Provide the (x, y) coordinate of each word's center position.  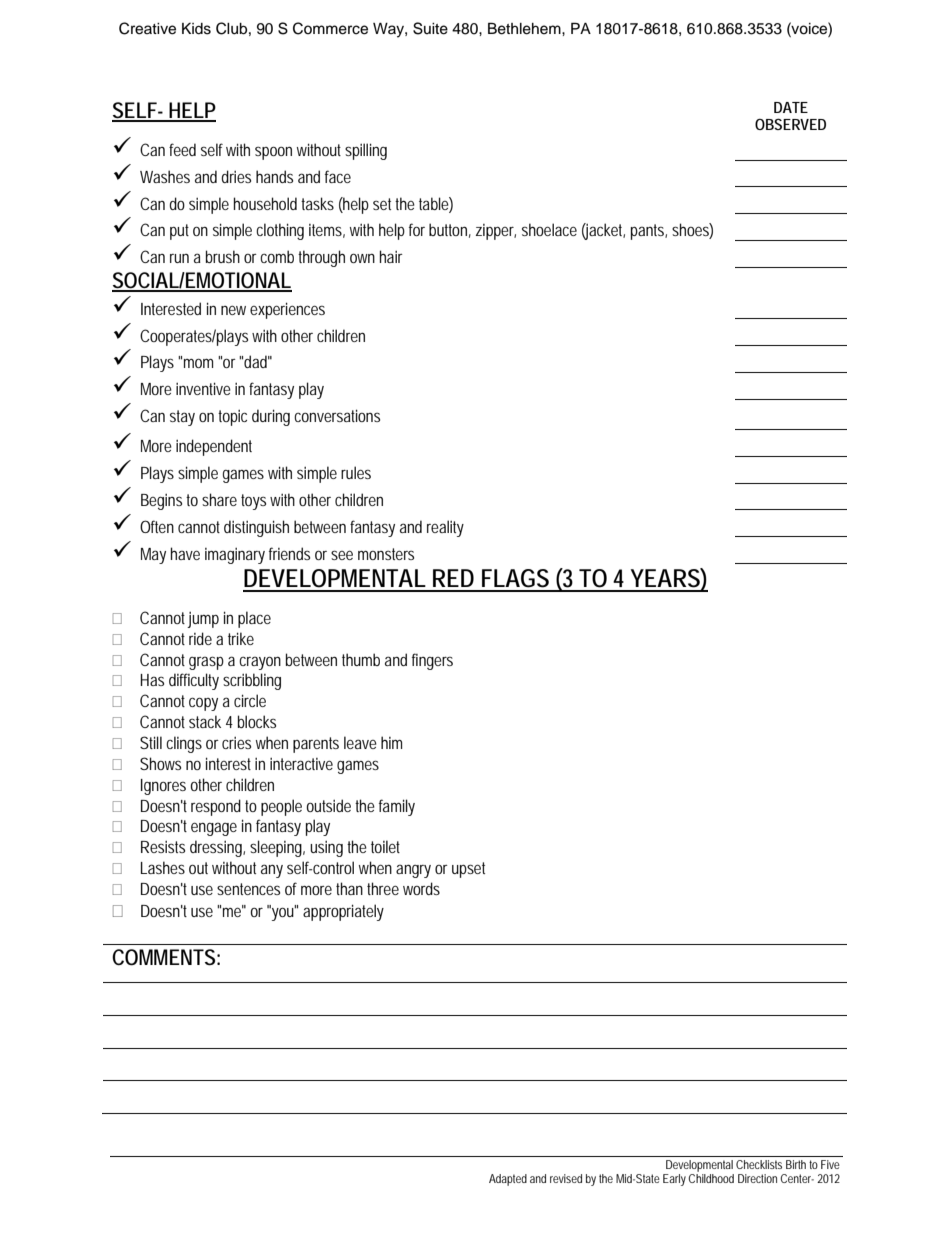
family (397, 807)
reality (445, 528)
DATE (791, 107)
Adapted (508, 1180)
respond (216, 807)
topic (232, 418)
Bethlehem (525, 28)
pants (648, 232)
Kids (196, 29)
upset (468, 870)
